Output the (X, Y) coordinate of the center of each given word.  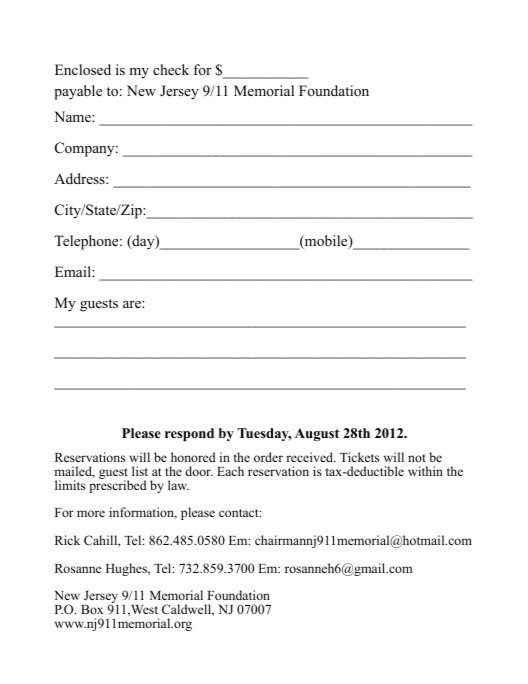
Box (92, 609)
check (171, 69)
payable (78, 92)
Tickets (359, 457)
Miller (103, 569)
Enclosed (83, 70)
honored (193, 457)
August (317, 434)
